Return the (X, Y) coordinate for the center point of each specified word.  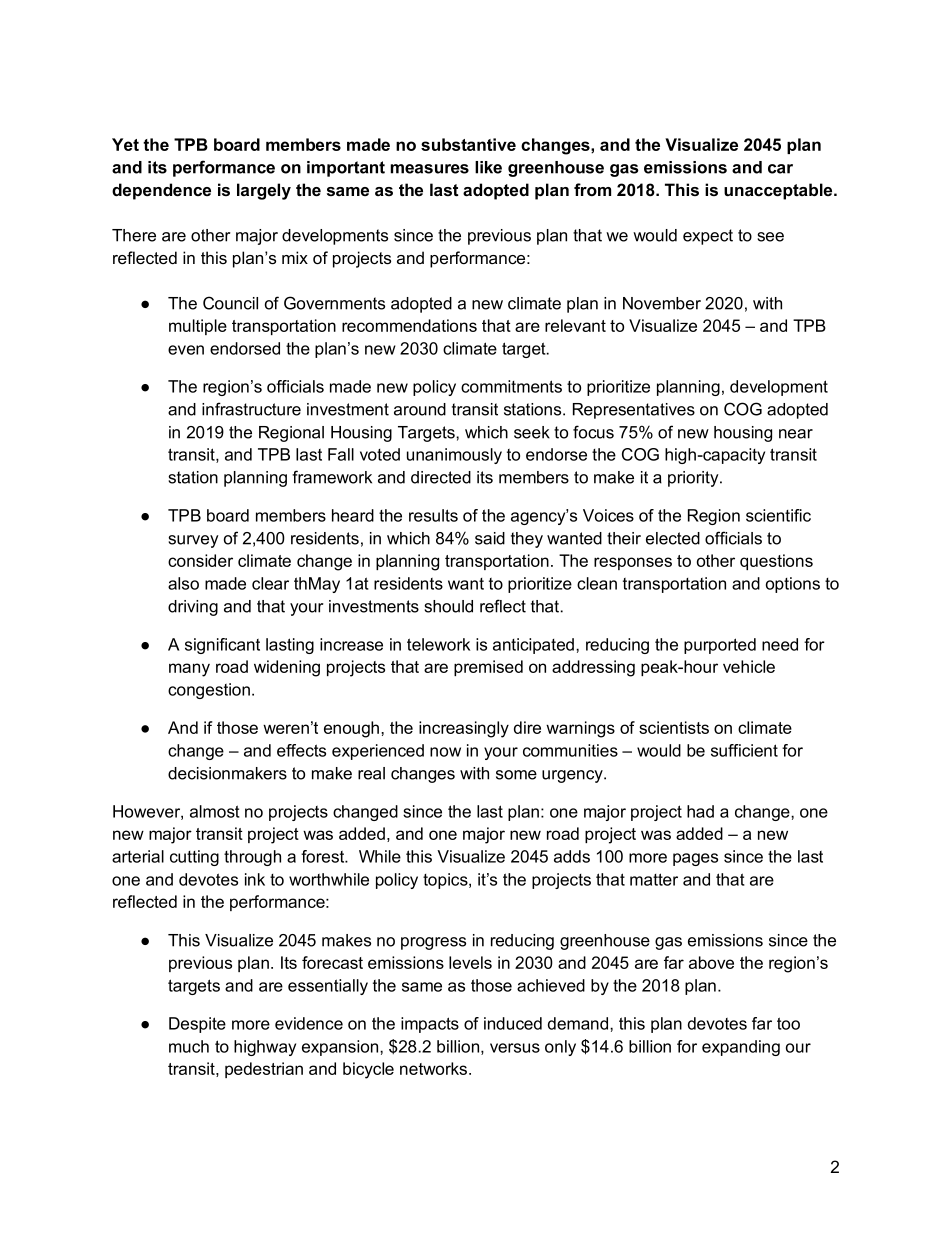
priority (694, 479)
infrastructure (251, 409)
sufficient (744, 750)
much (189, 1046)
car (780, 169)
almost (215, 811)
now (445, 752)
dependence (161, 191)
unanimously (454, 456)
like (488, 167)
